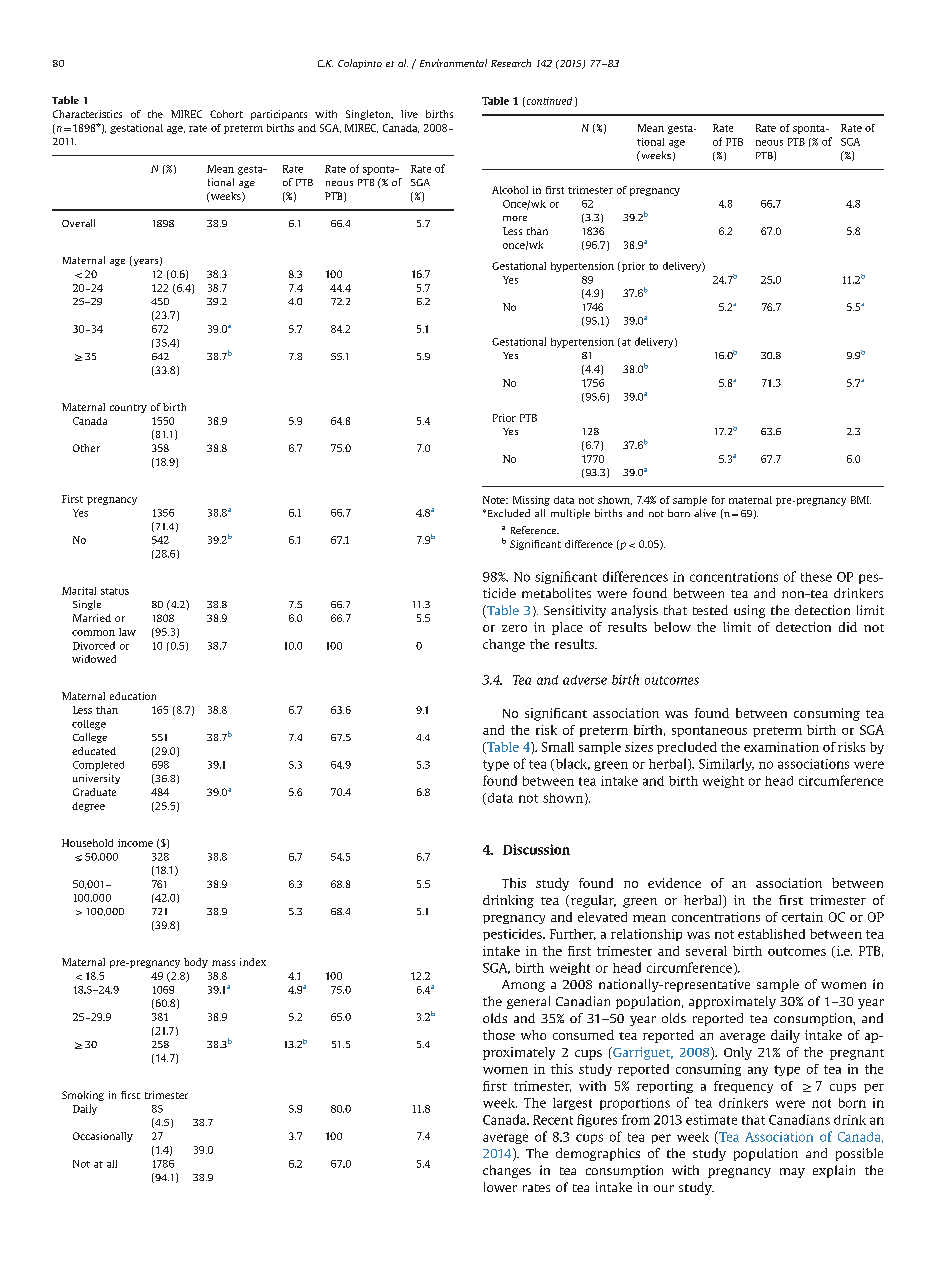 The width and height of the screenshot is (952, 1270). Describe the element at coordinates (511, 63) in the screenshot. I see `Research` at that location.
